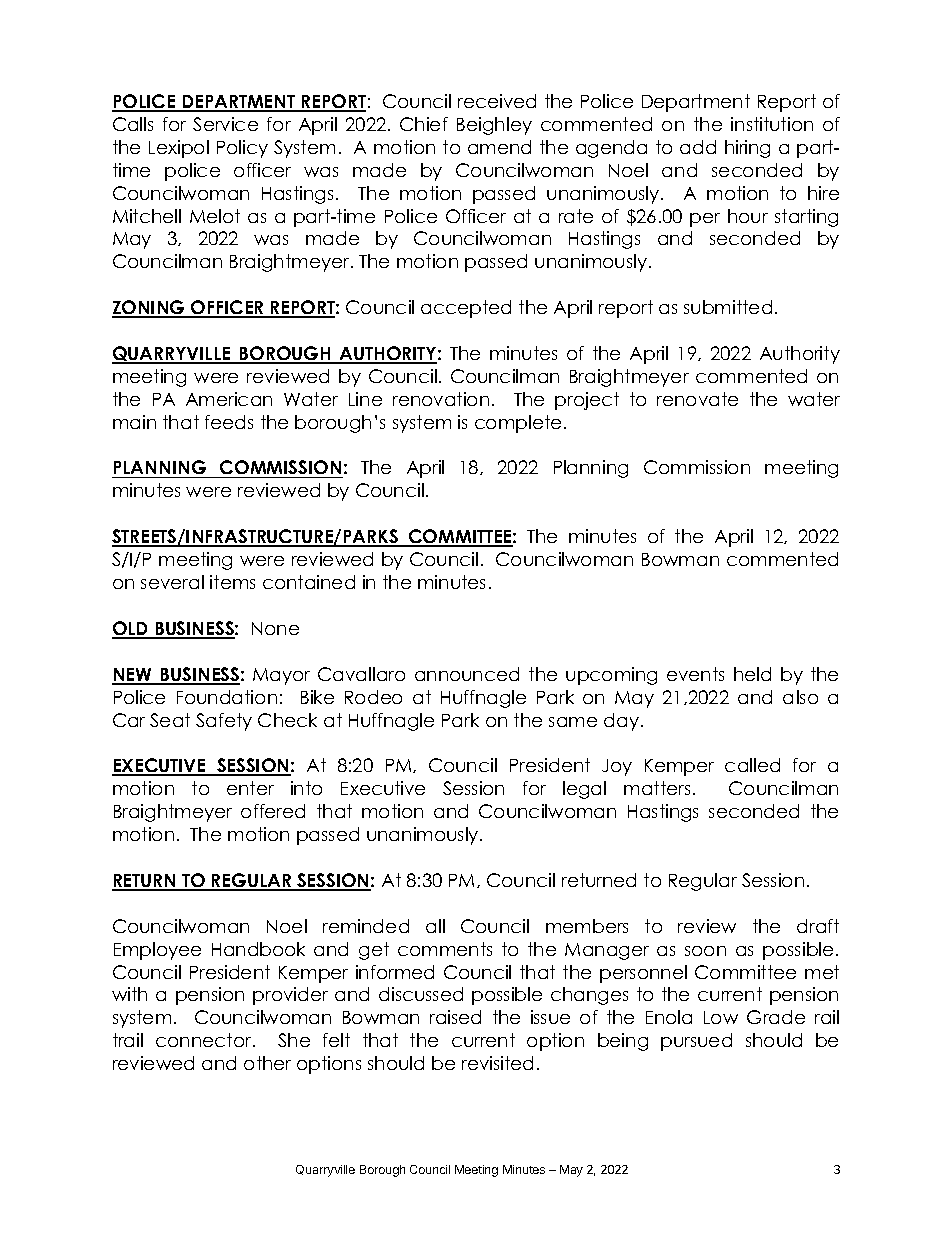 Image resolution: width=952 pixels, height=1233 pixels. Describe the element at coordinates (584, 790) in the image. I see `legal` at that location.
